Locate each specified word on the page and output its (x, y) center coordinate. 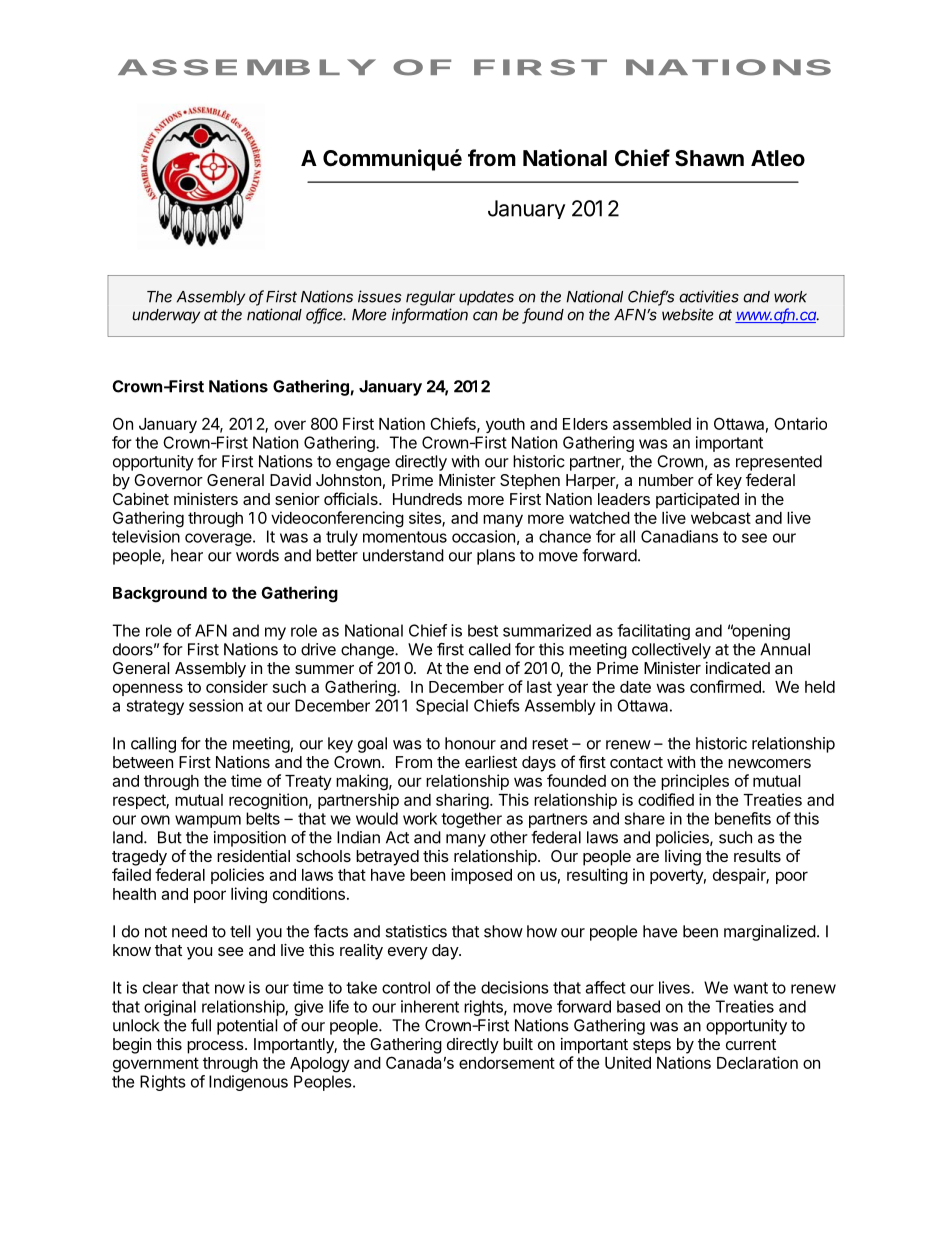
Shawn (709, 158)
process (216, 1047)
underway (166, 316)
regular (430, 298)
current (751, 1044)
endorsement (507, 1063)
